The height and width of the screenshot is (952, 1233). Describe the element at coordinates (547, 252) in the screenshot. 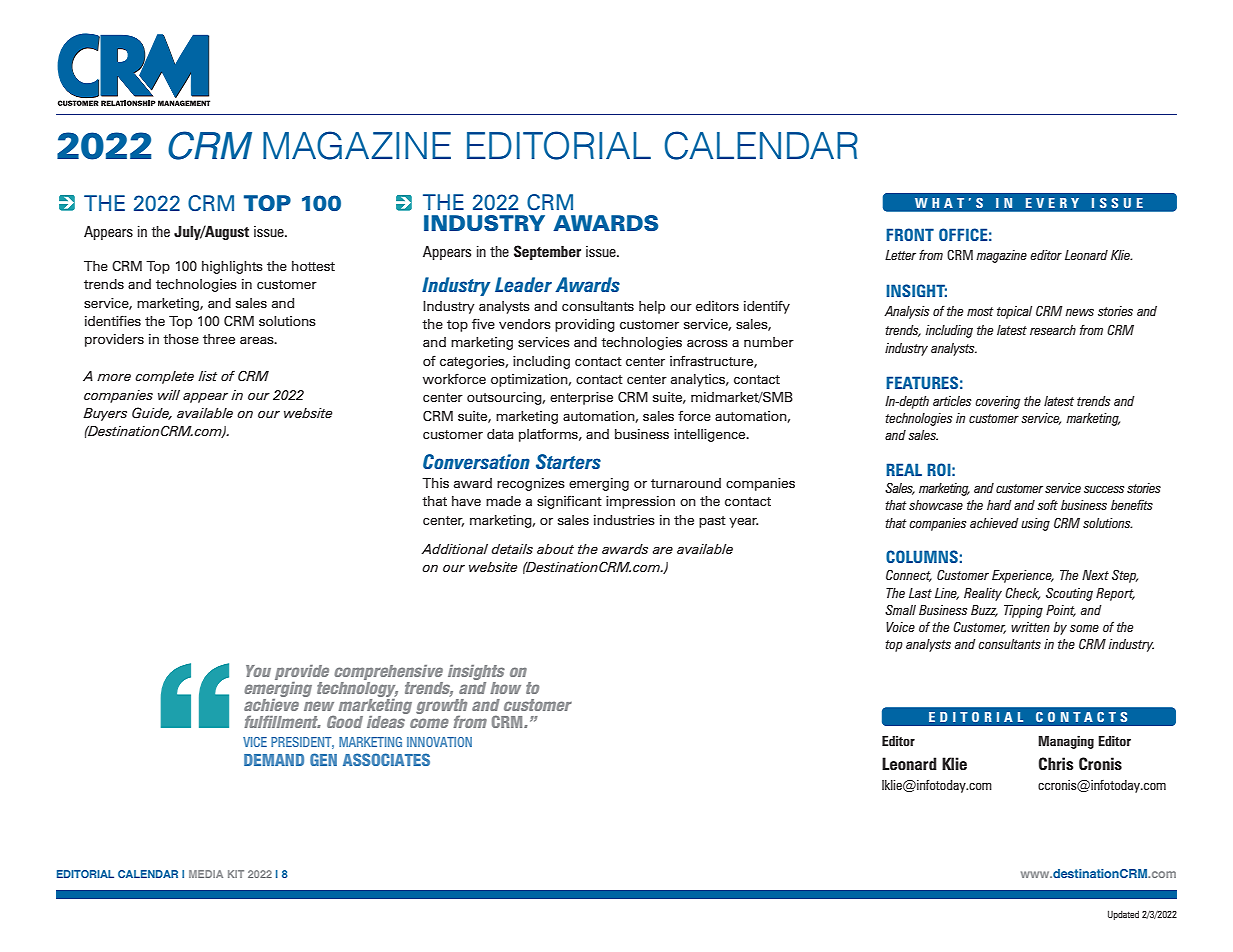

I see `September` at that location.
